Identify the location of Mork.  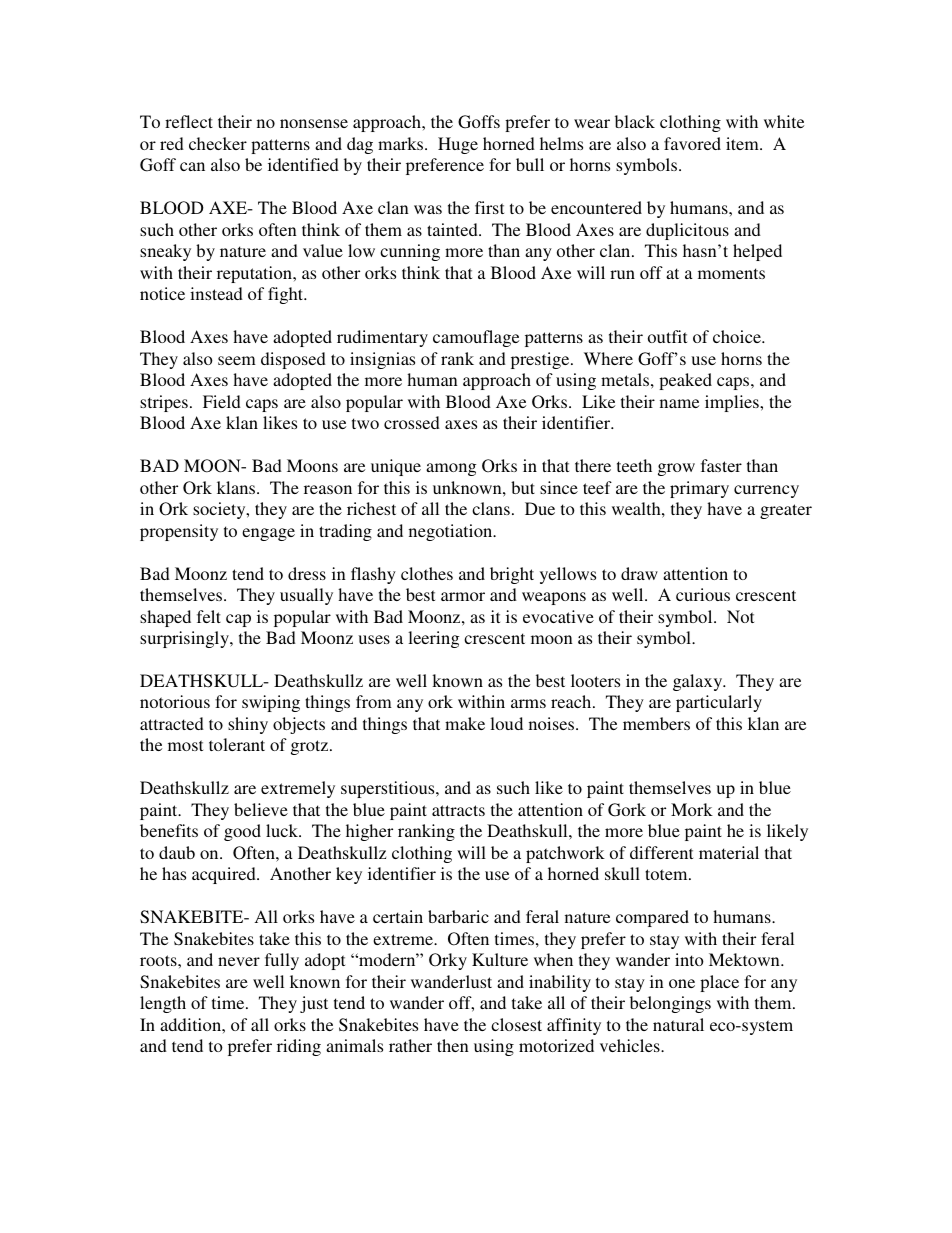
(692, 809).
